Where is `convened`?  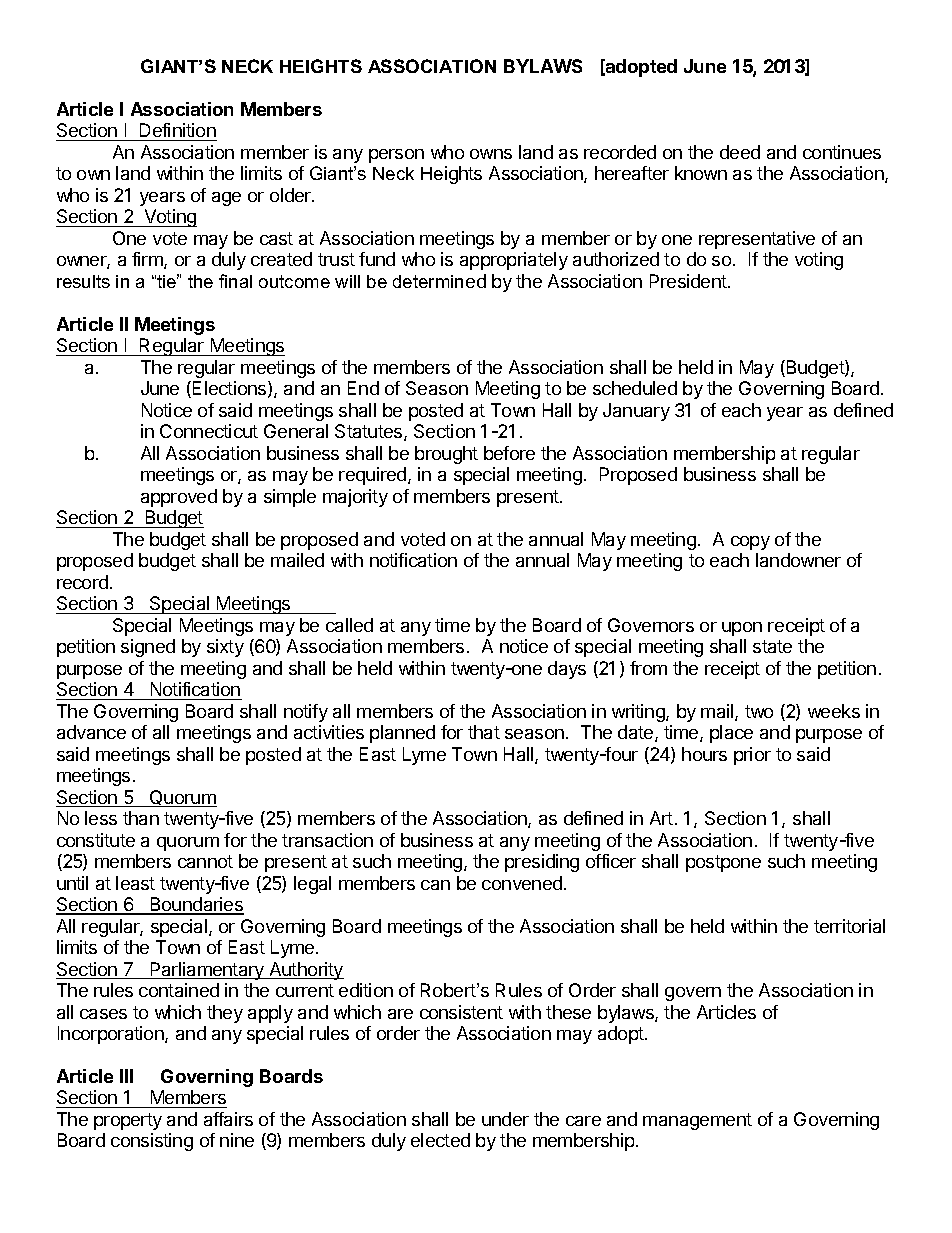
convened is located at coordinates (522, 883).
